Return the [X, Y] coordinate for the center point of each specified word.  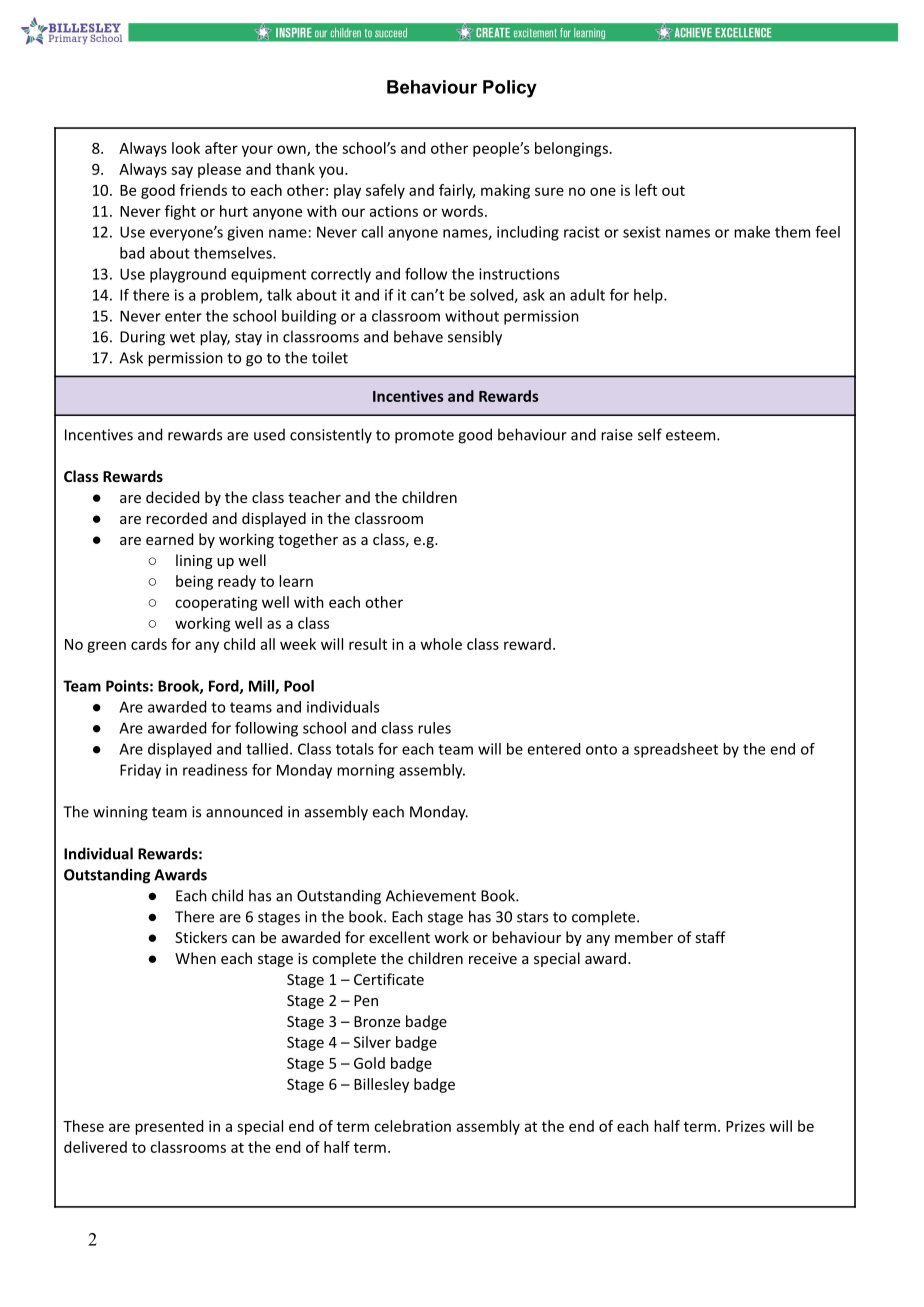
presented [169, 1127]
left [646, 190]
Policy [510, 89]
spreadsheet [676, 750]
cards [149, 644]
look [186, 148]
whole [441, 644]
